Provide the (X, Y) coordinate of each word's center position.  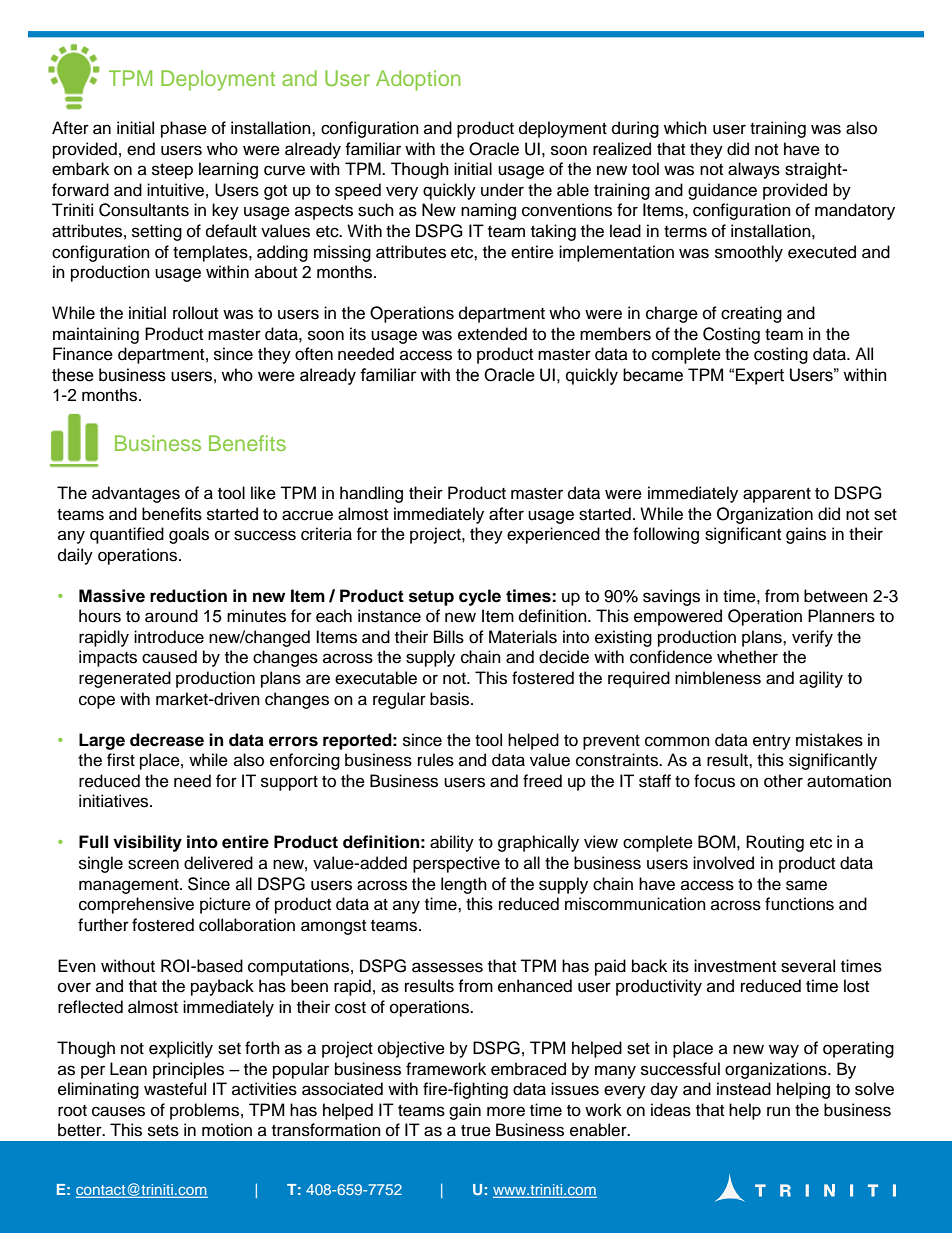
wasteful (175, 1089)
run (778, 1111)
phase (184, 129)
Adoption (418, 80)
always (754, 170)
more (506, 1111)
